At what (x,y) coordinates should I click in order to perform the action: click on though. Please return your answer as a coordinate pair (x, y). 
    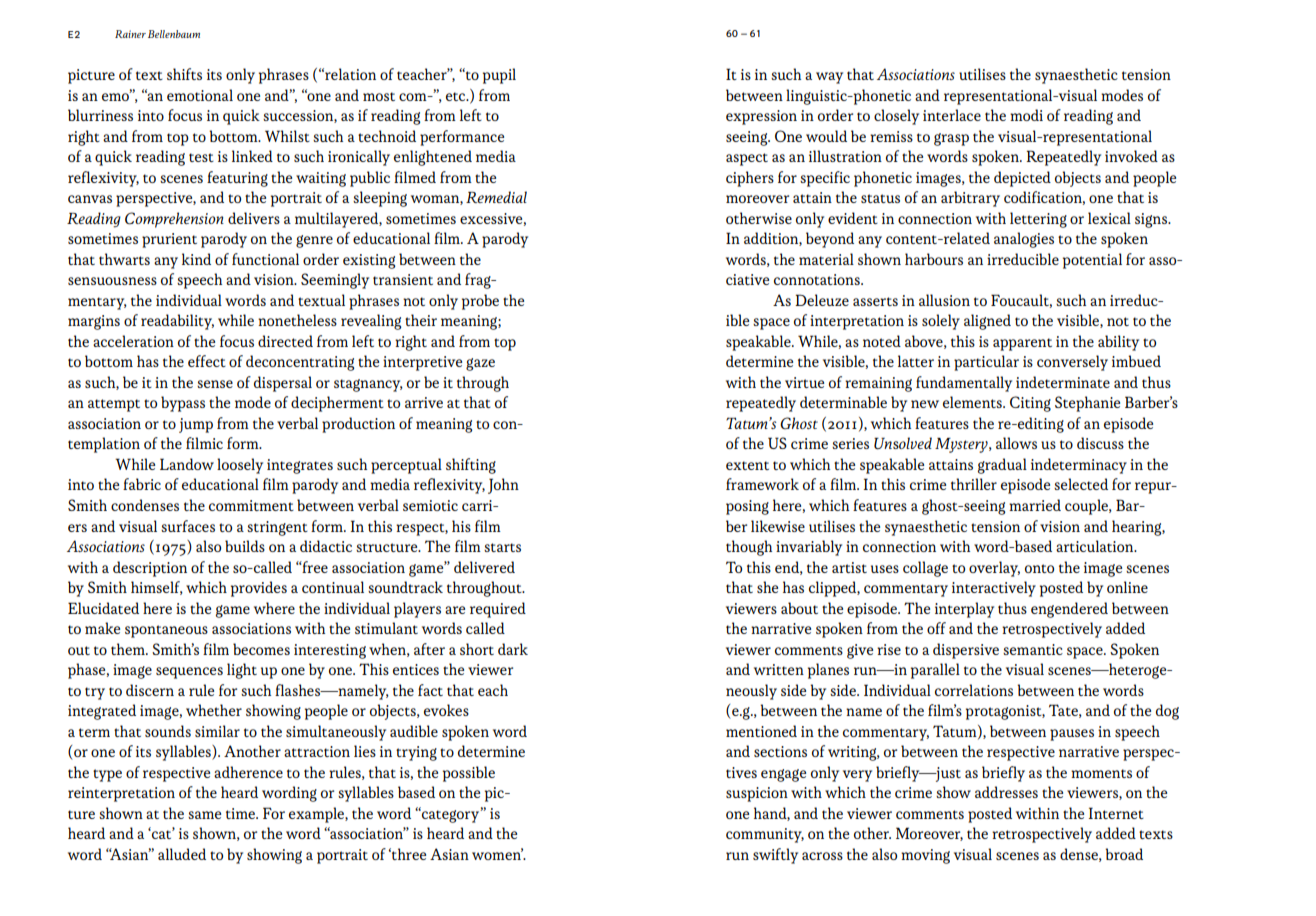
    Looking at the image, I should click on (749, 548).
